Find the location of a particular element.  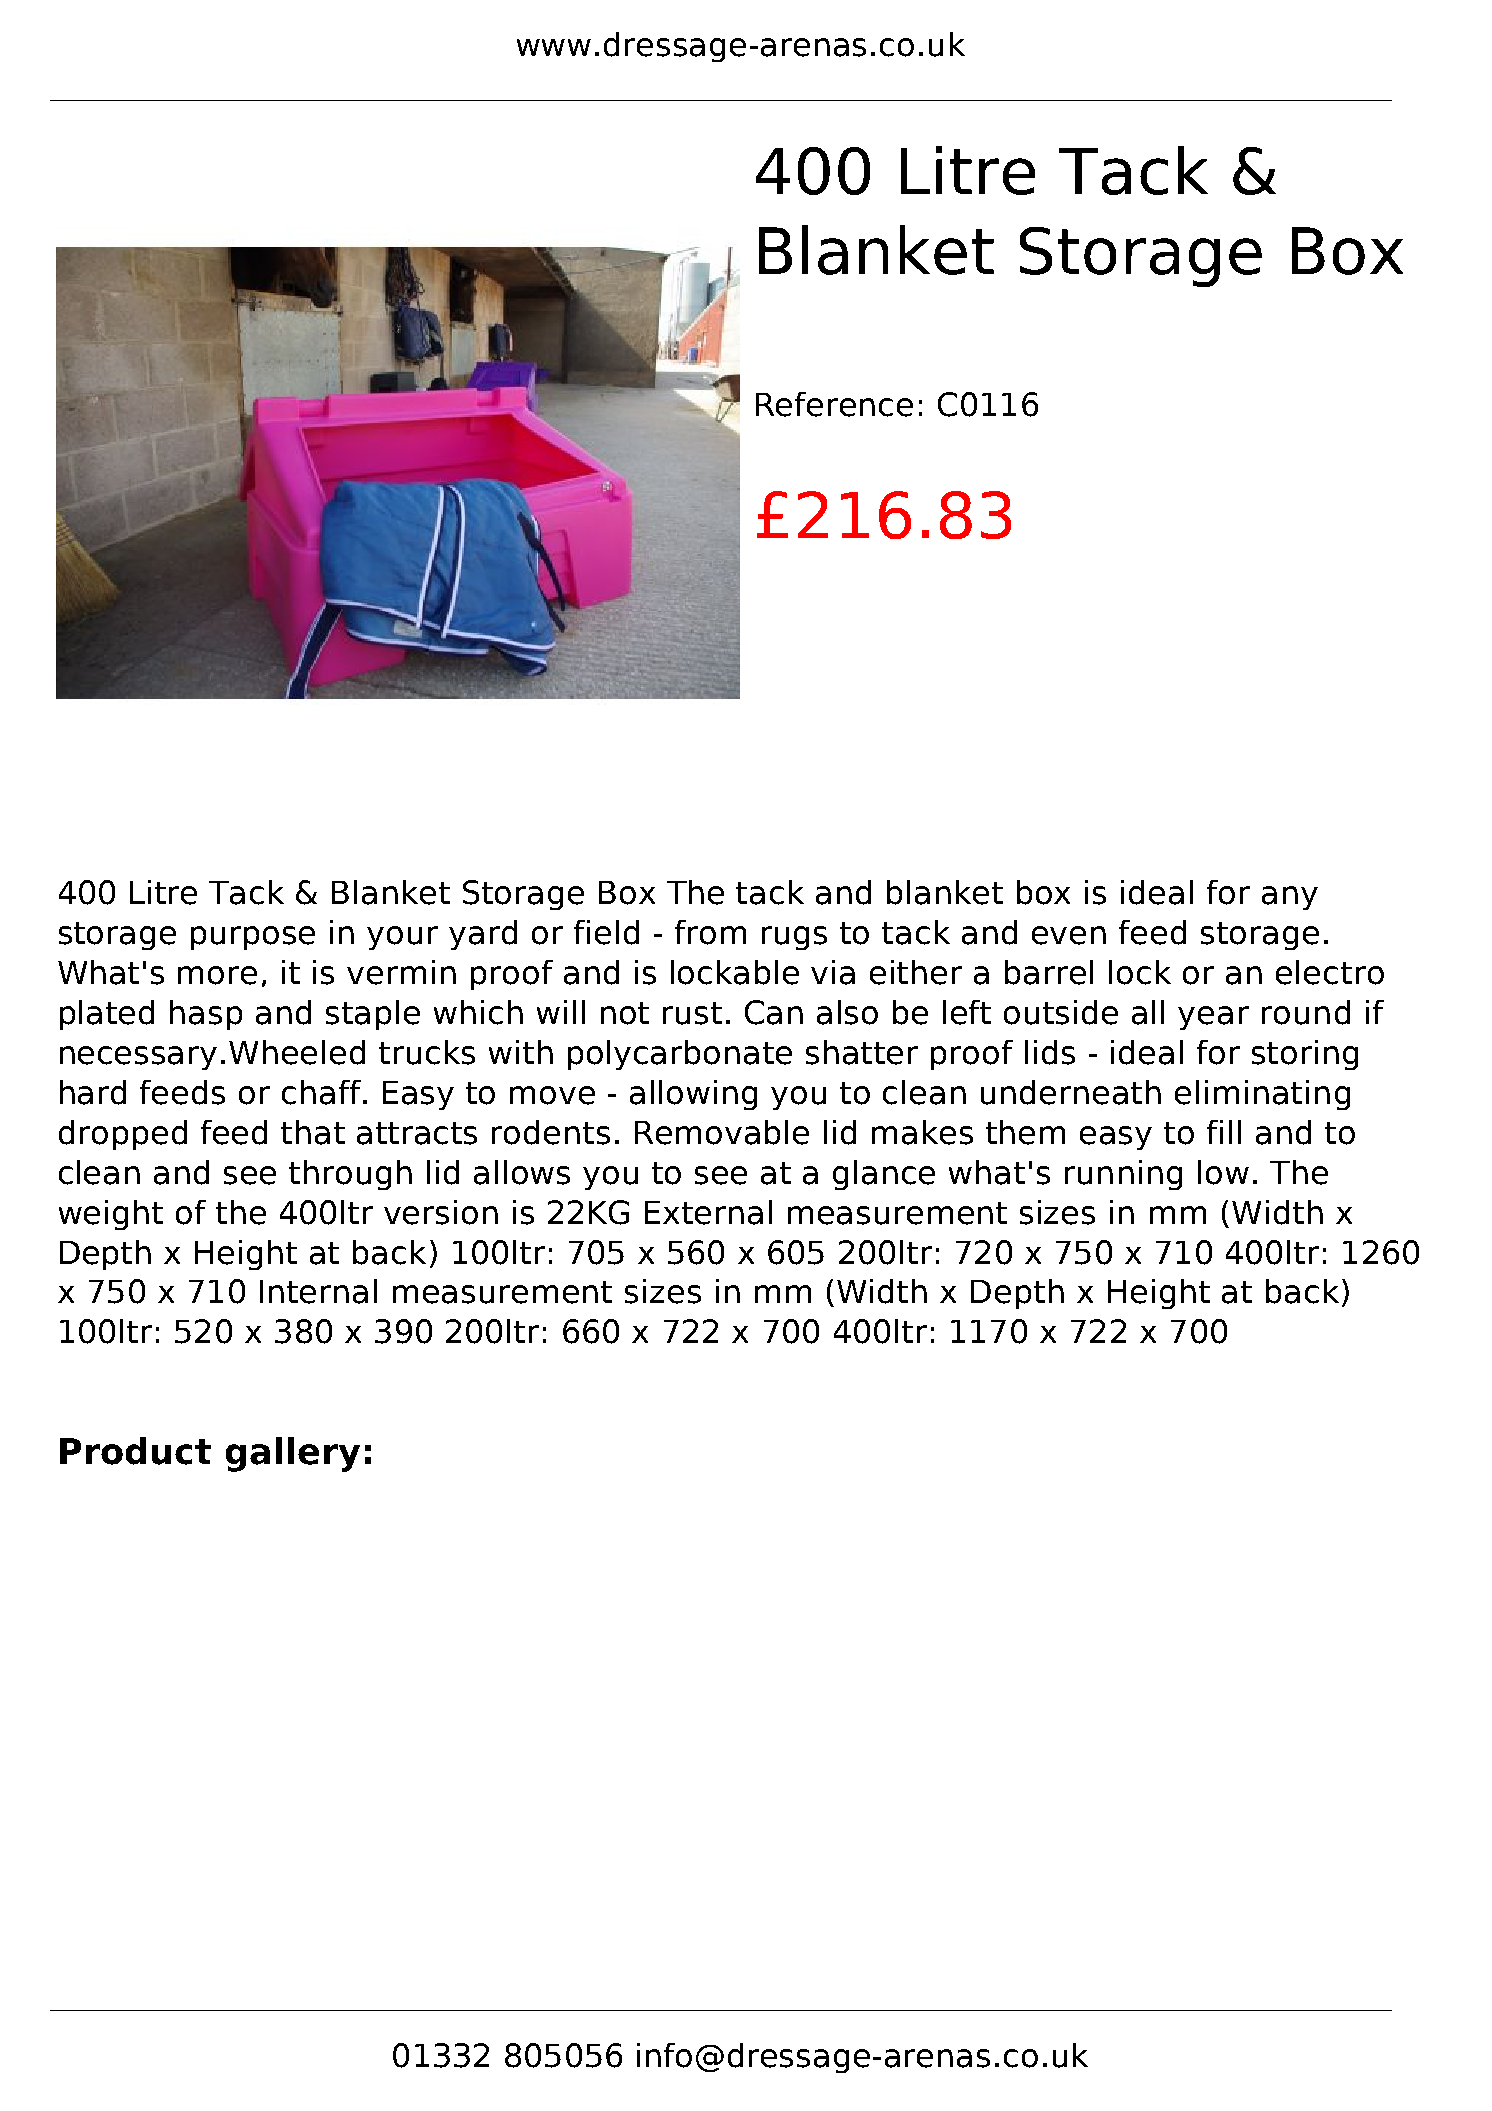

from is located at coordinates (710, 932).
